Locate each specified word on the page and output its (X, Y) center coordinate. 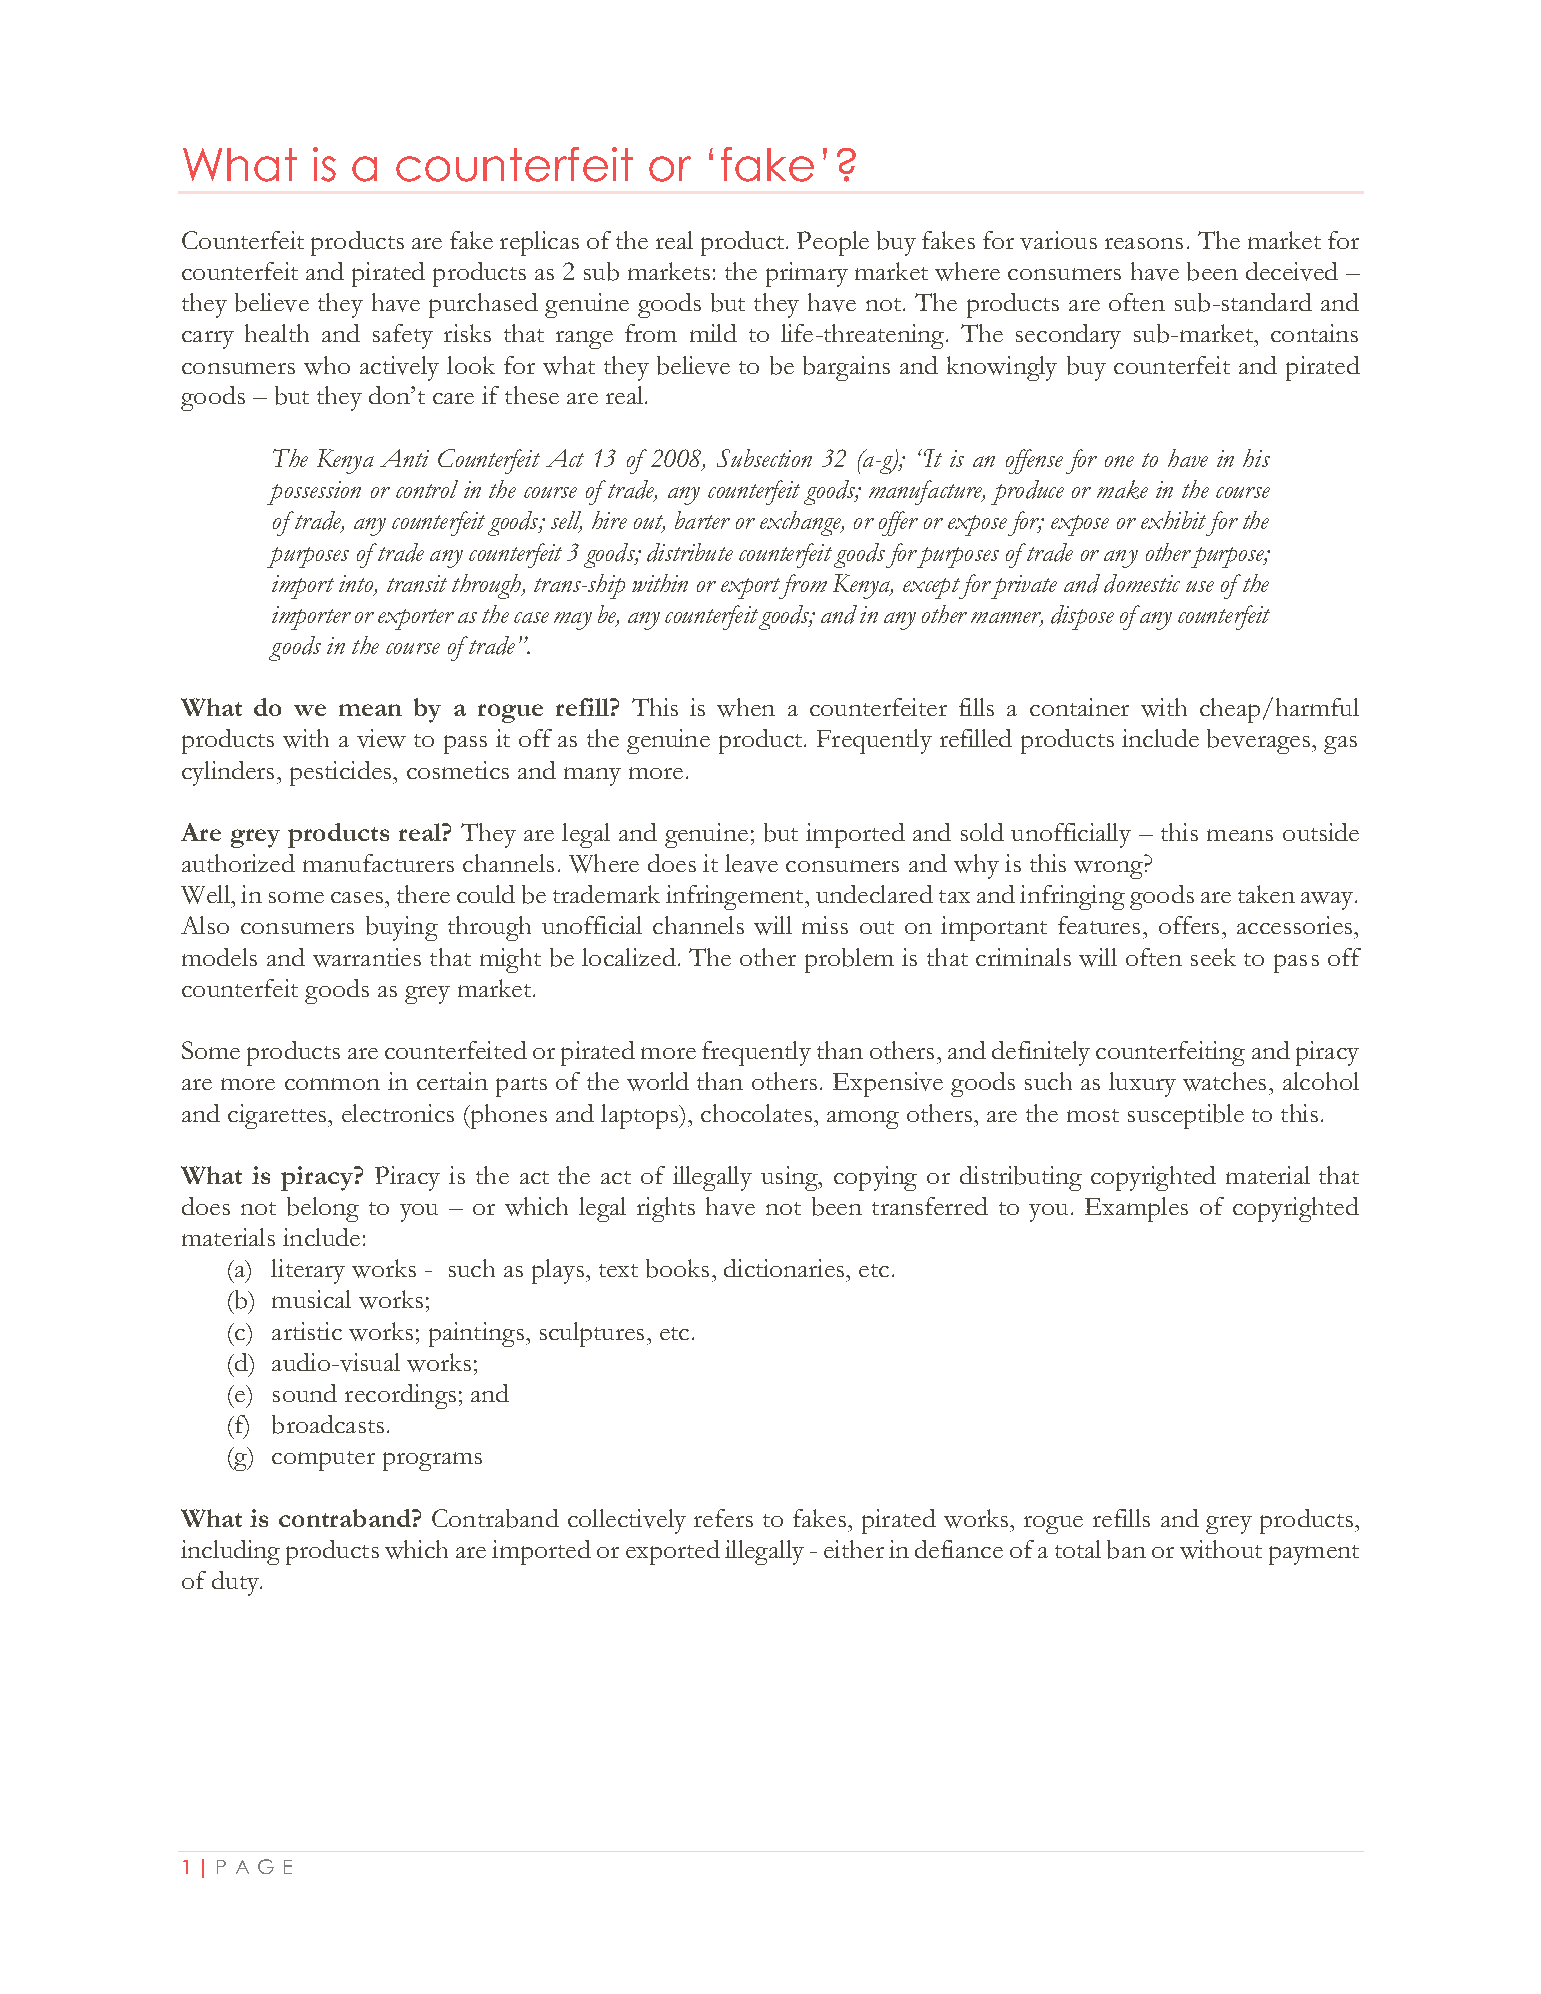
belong (323, 1209)
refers (723, 1518)
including (230, 1552)
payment (1314, 1555)
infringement (736, 897)
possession (314, 493)
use (1200, 586)
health (277, 333)
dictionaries (785, 1268)
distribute (690, 552)
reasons (1144, 243)
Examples (1136, 1209)
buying (402, 928)
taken (1266, 894)
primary (807, 274)
